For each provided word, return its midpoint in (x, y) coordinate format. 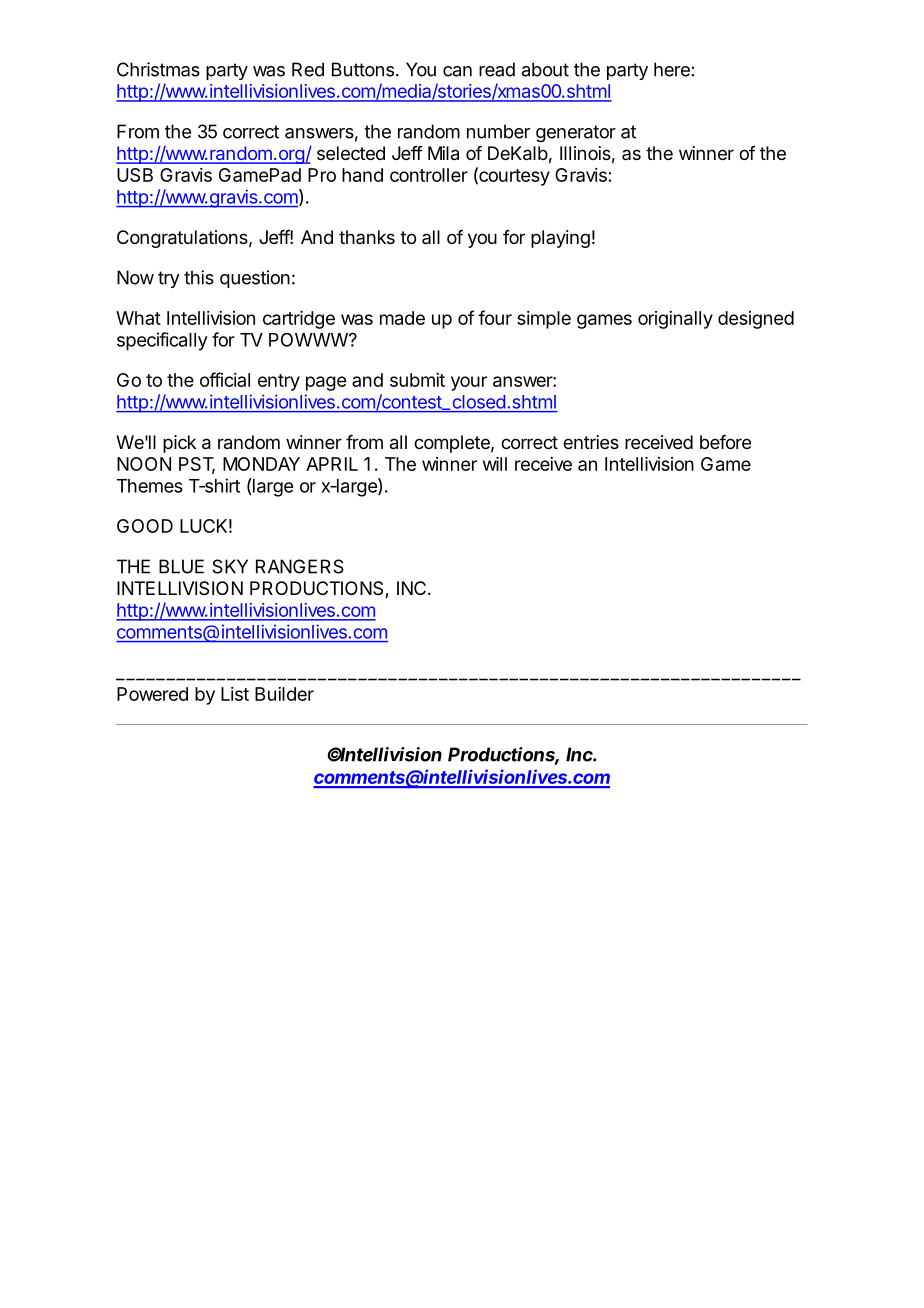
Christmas (158, 69)
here (672, 69)
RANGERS (300, 566)
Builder (284, 694)
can (457, 71)
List (235, 694)
